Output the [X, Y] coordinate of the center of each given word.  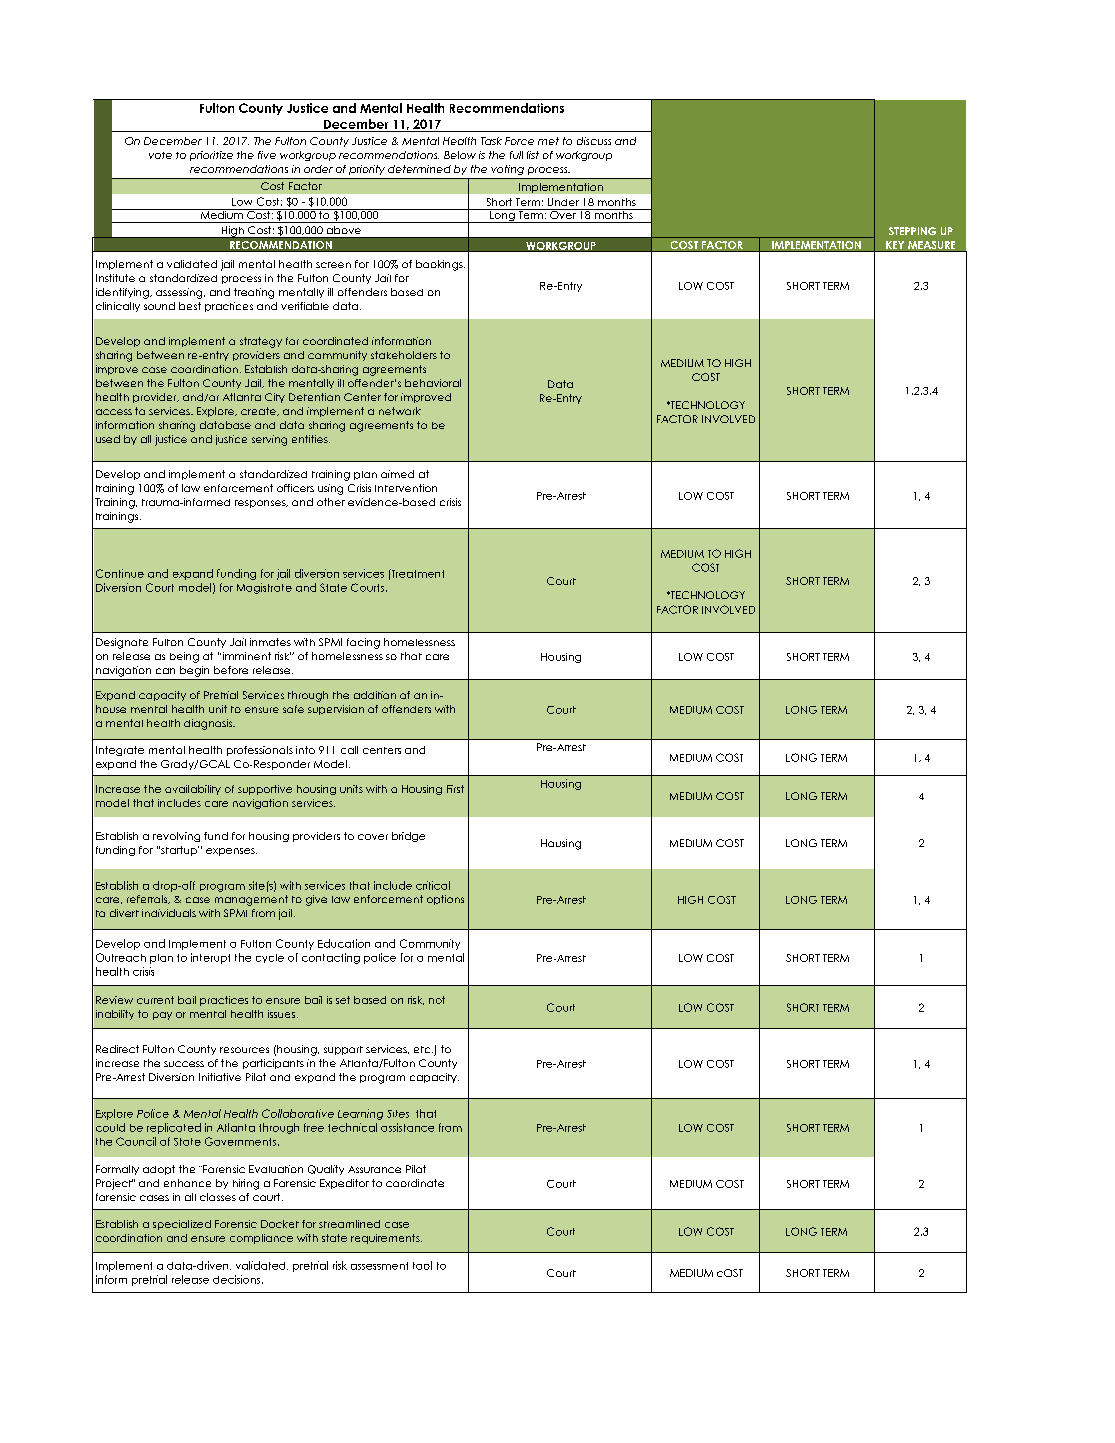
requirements [386, 1239]
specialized [182, 1225]
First [455, 789]
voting [507, 170]
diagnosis [209, 724]
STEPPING [912, 231]
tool [422, 1265]
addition [375, 695]
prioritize [211, 156]
